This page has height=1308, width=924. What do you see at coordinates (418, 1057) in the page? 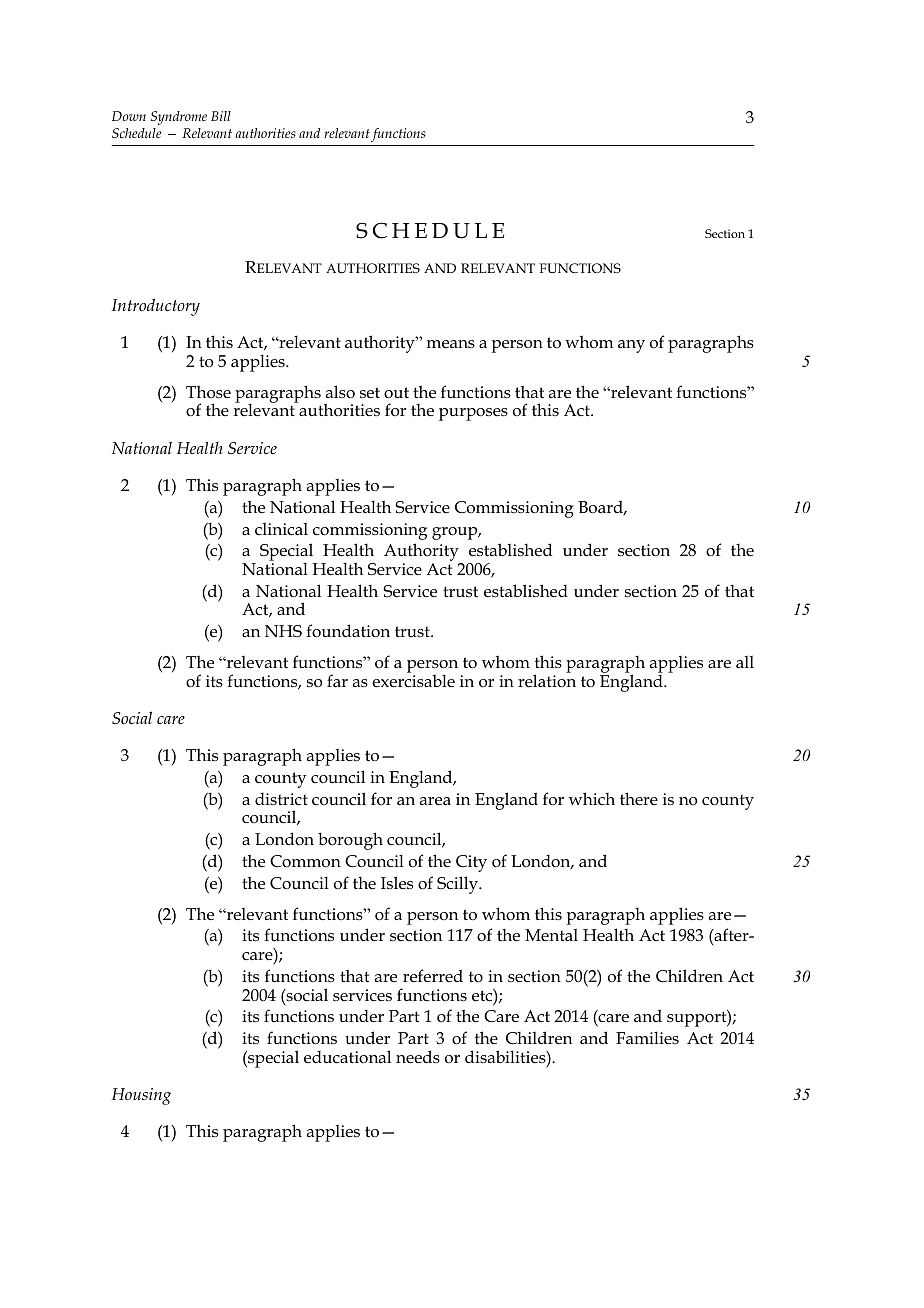
I see `needs` at bounding box center [418, 1057].
